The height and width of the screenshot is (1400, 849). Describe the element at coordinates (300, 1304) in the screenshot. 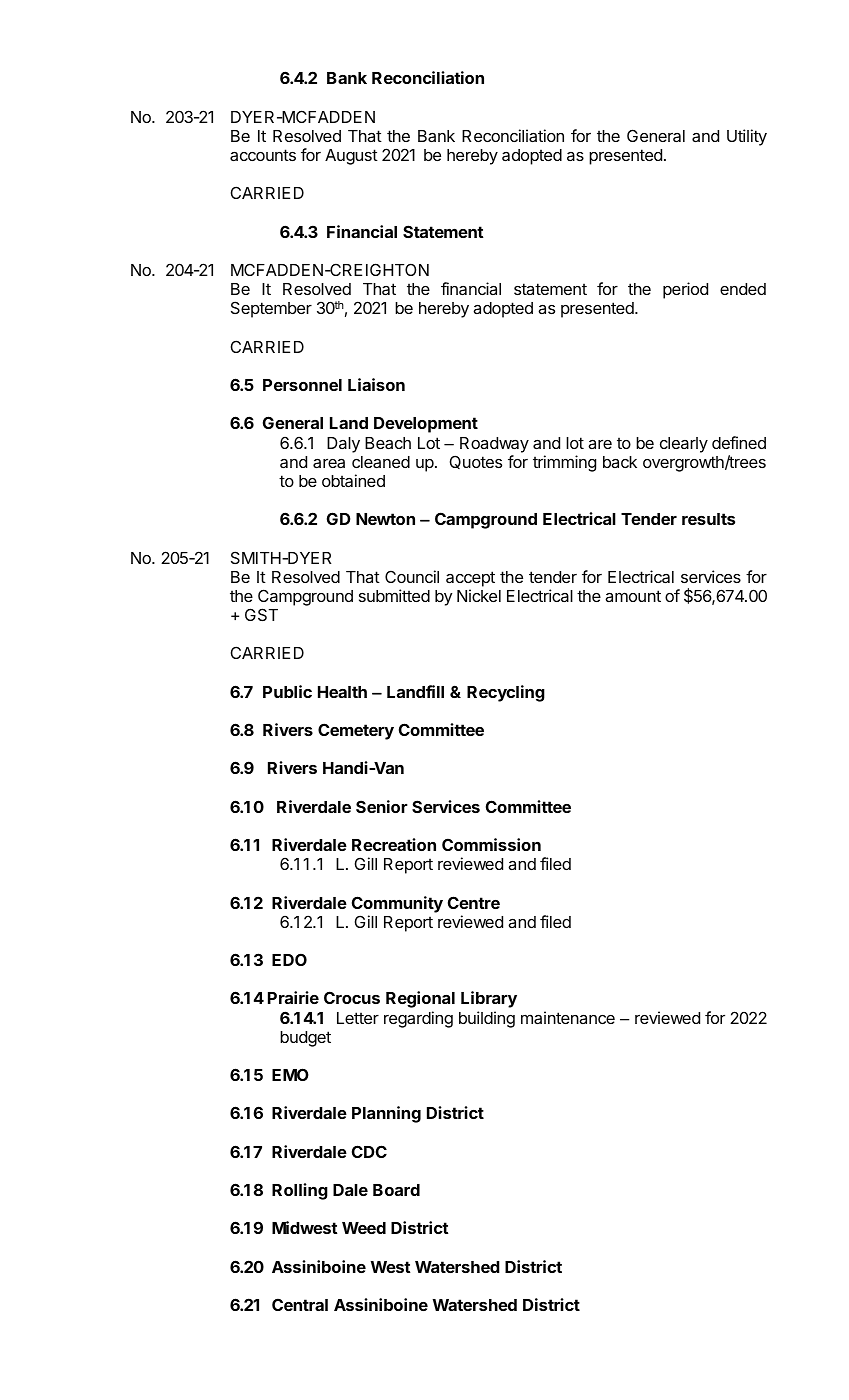

I see `Central` at that location.
